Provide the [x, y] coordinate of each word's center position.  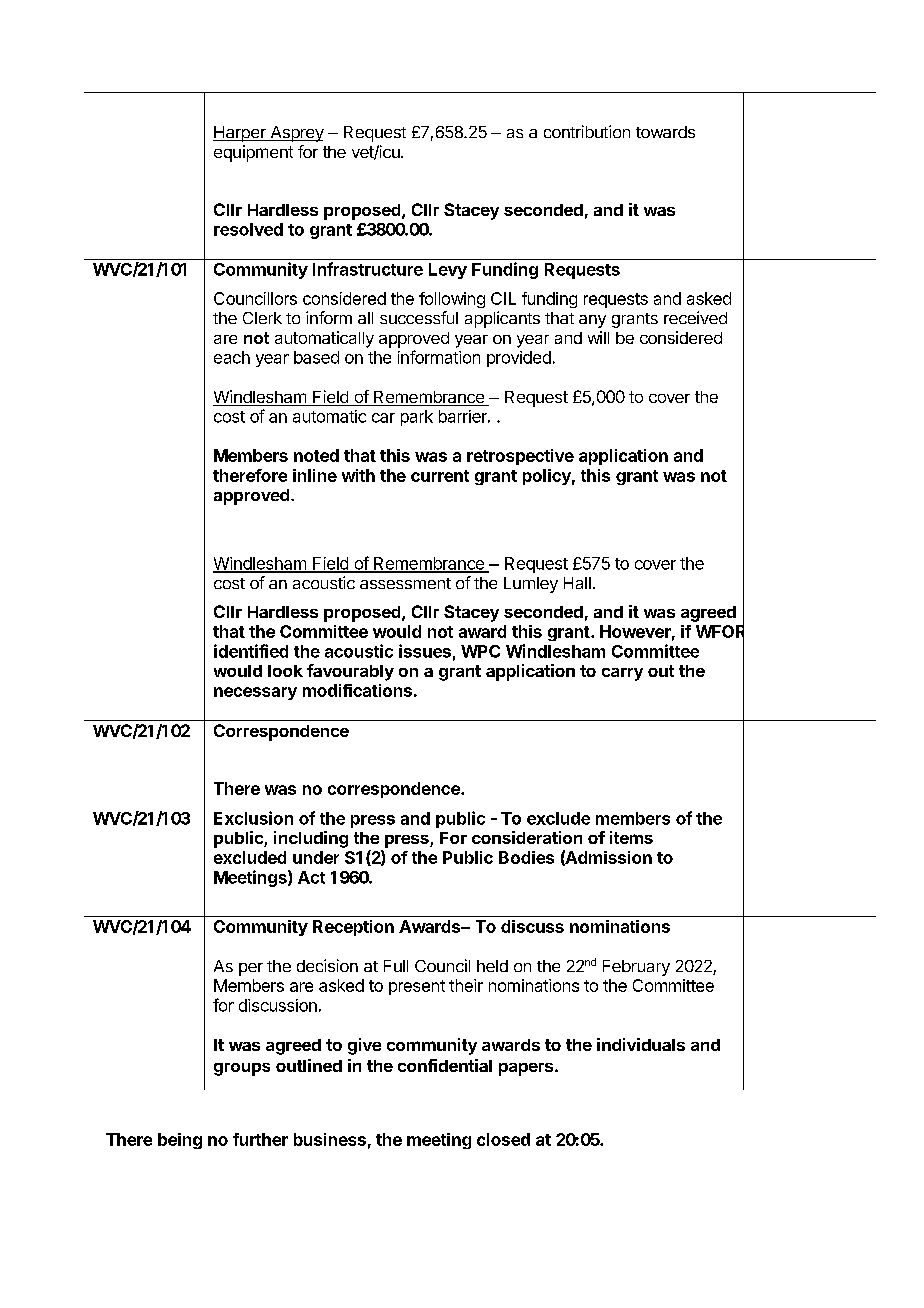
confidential [445, 1065]
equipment [253, 153]
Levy [448, 271]
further [260, 1139]
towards [665, 132]
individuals [641, 1044]
